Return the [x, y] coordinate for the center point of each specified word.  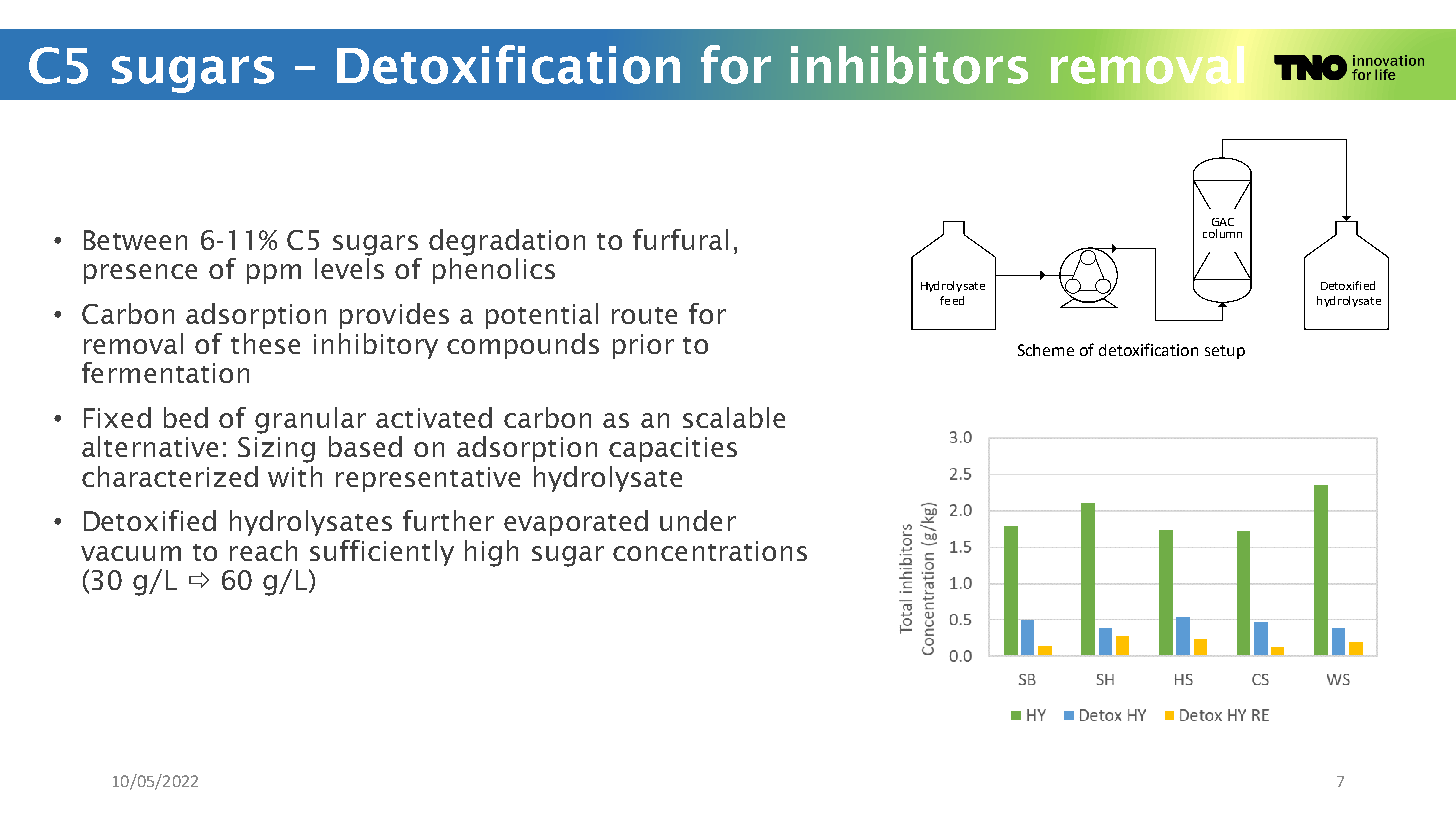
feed [952, 300]
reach [263, 550]
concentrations [710, 551]
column [1222, 233]
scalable [734, 417]
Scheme [1046, 350]
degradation [507, 242]
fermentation [165, 372]
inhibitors [909, 65]
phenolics [494, 271]
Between [135, 240]
